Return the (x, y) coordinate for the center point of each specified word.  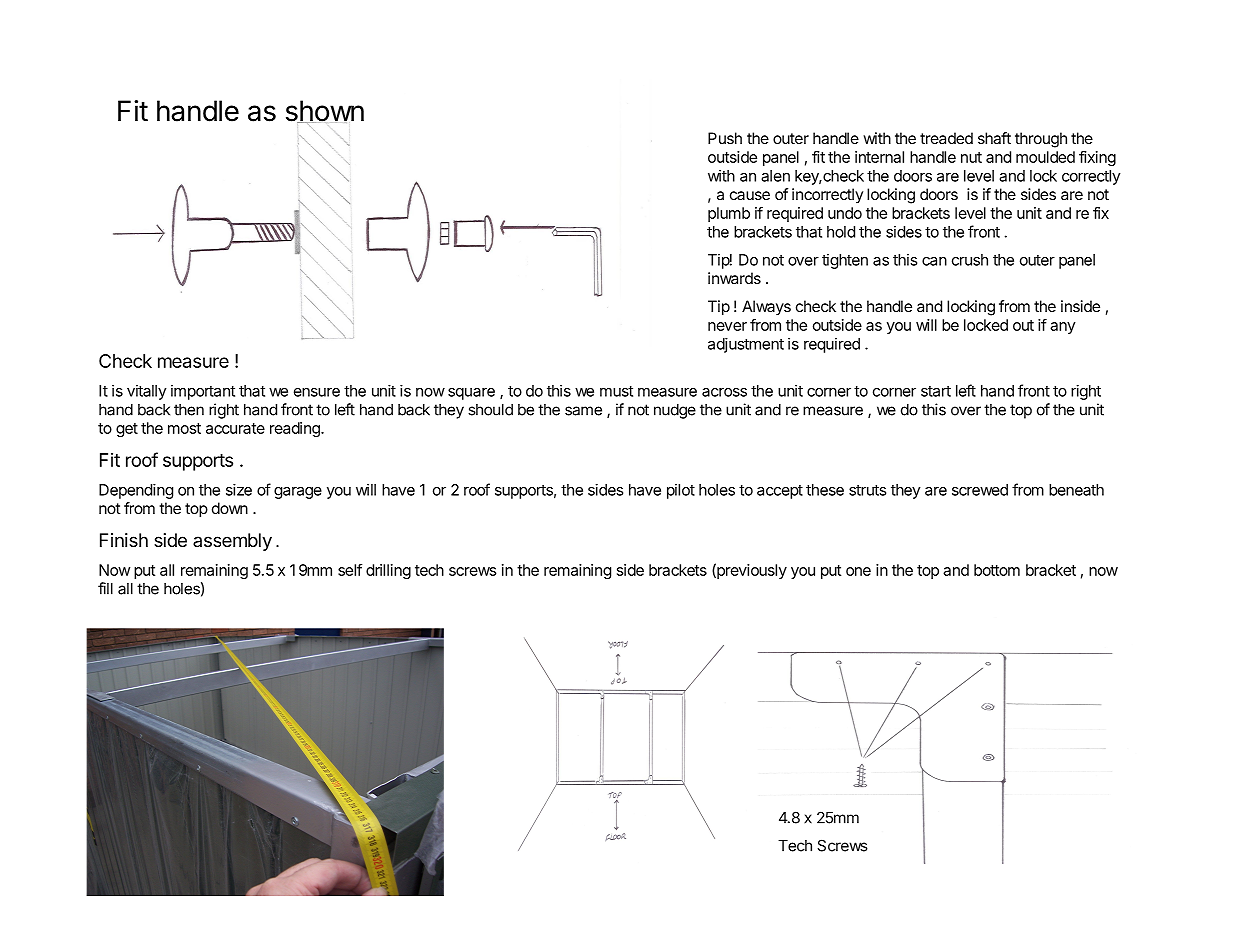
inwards (734, 278)
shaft (994, 138)
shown (325, 112)
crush (970, 260)
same (583, 411)
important (203, 392)
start (936, 391)
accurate (235, 428)
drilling (388, 571)
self (350, 570)
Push (725, 138)
